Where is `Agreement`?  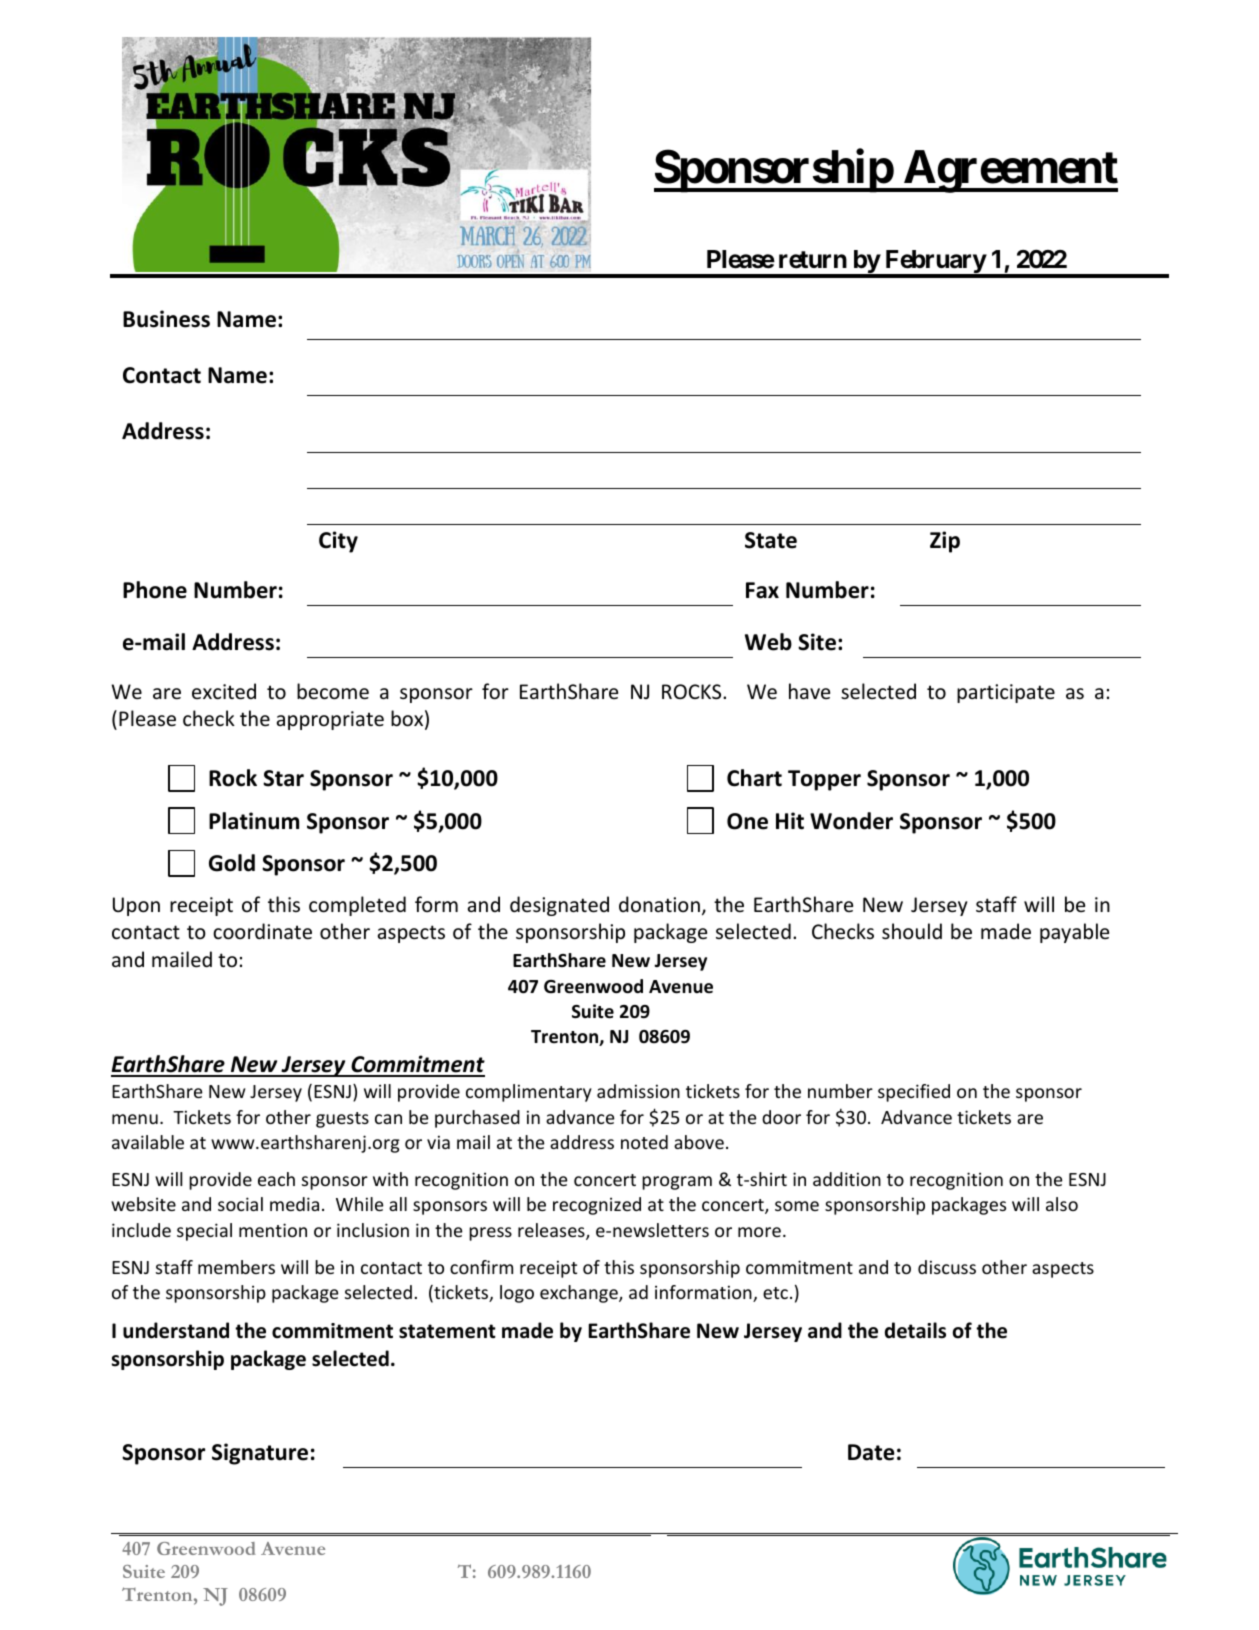 Agreement is located at coordinates (1010, 171).
